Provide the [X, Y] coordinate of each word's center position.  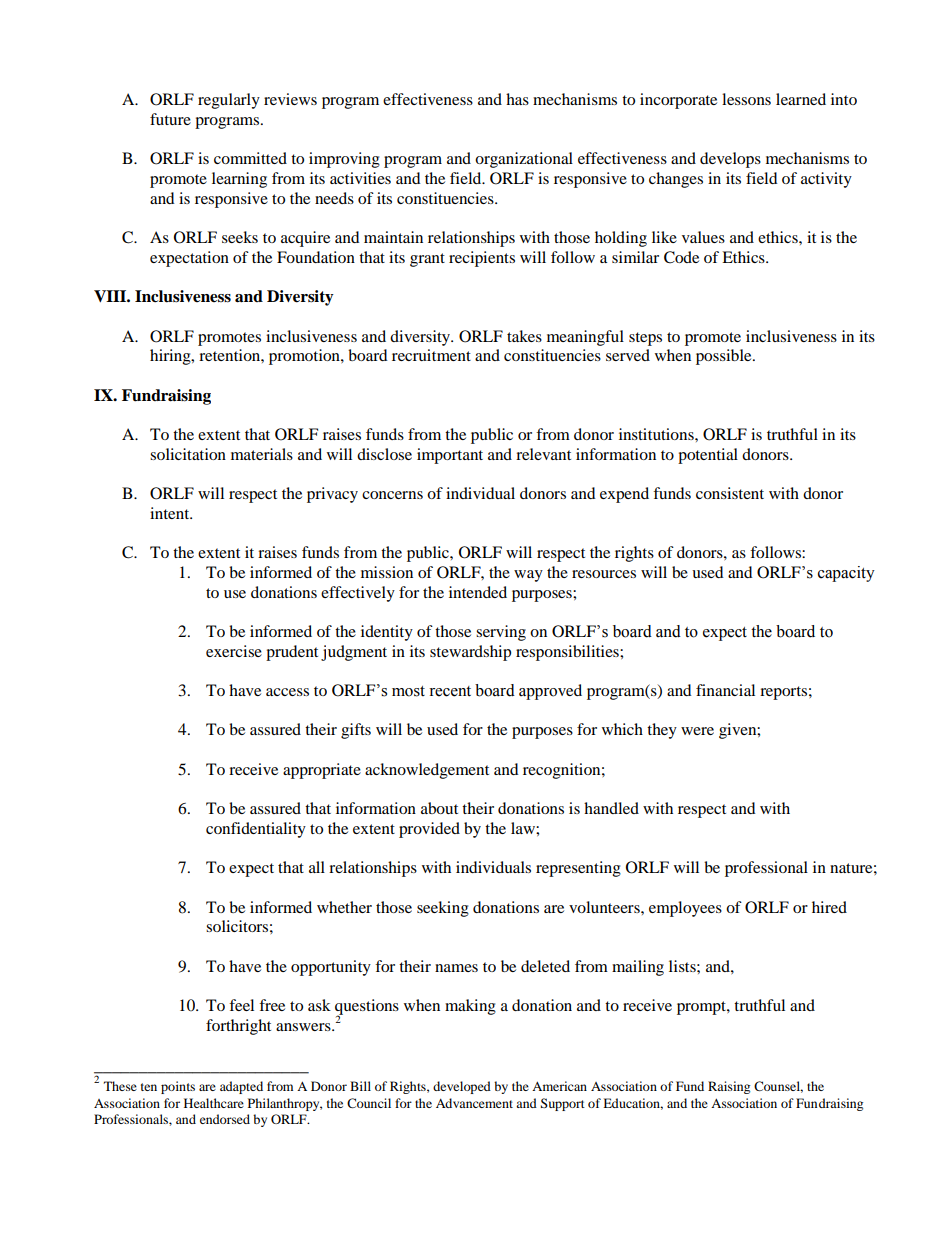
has [517, 99]
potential [708, 456]
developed [462, 1087]
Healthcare [214, 1103]
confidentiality [256, 830]
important [450, 456]
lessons [746, 99]
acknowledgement [427, 771]
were [697, 731]
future [170, 119]
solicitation [188, 454]
